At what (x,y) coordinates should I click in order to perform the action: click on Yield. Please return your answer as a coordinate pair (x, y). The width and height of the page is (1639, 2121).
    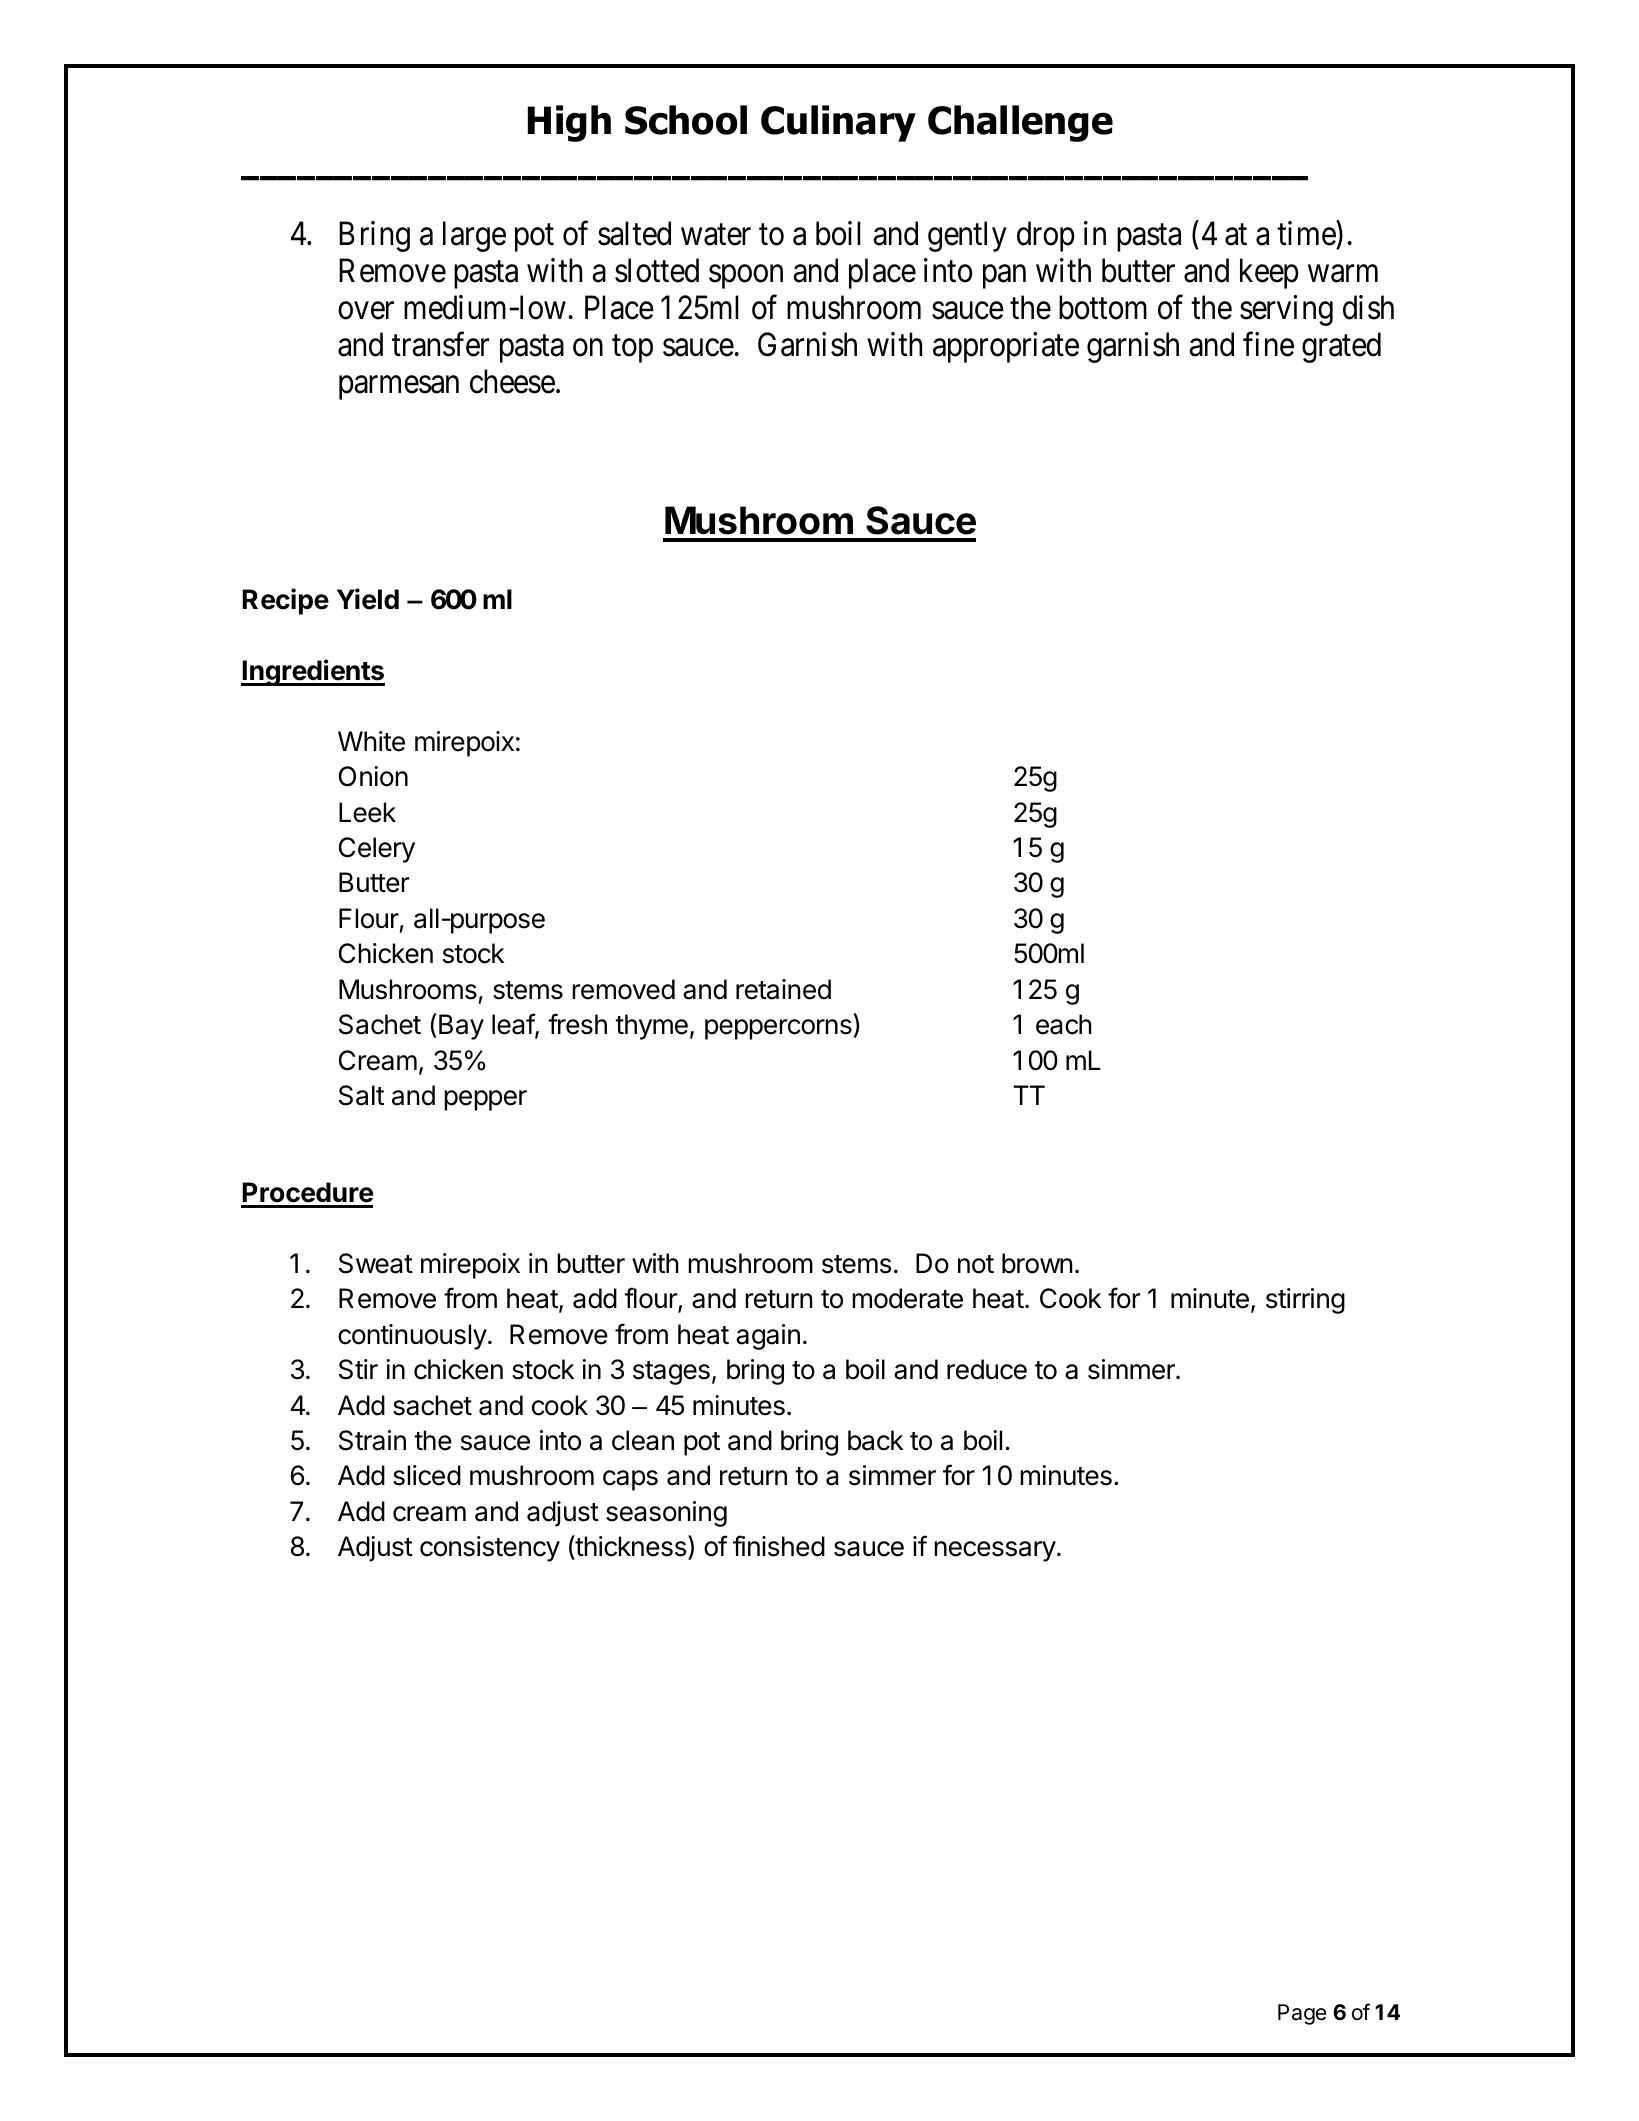
    Looking at the image, I should click on (368, 599).
